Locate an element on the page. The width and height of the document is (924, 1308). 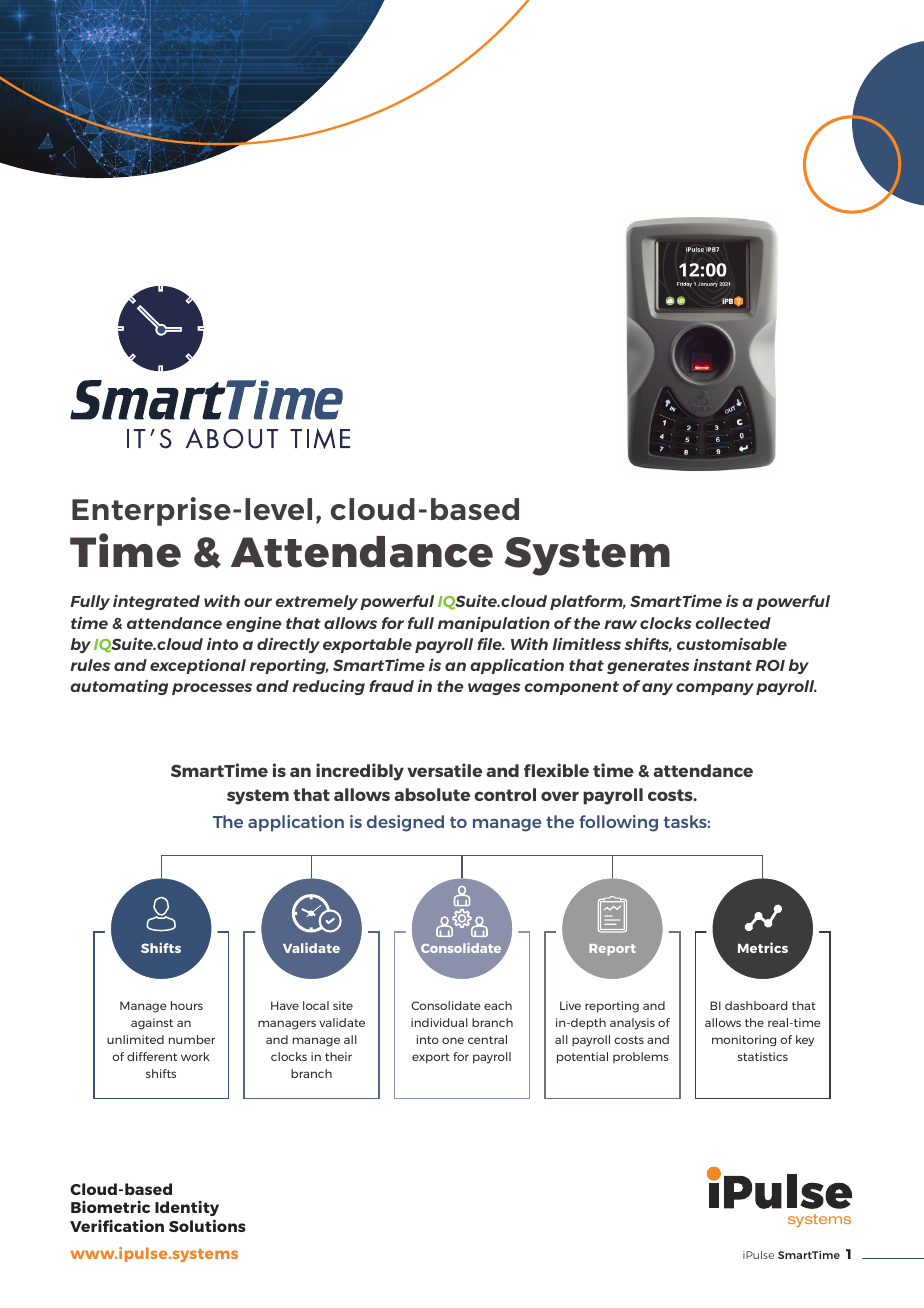
Identity is located at coordinates (187, 1208).
